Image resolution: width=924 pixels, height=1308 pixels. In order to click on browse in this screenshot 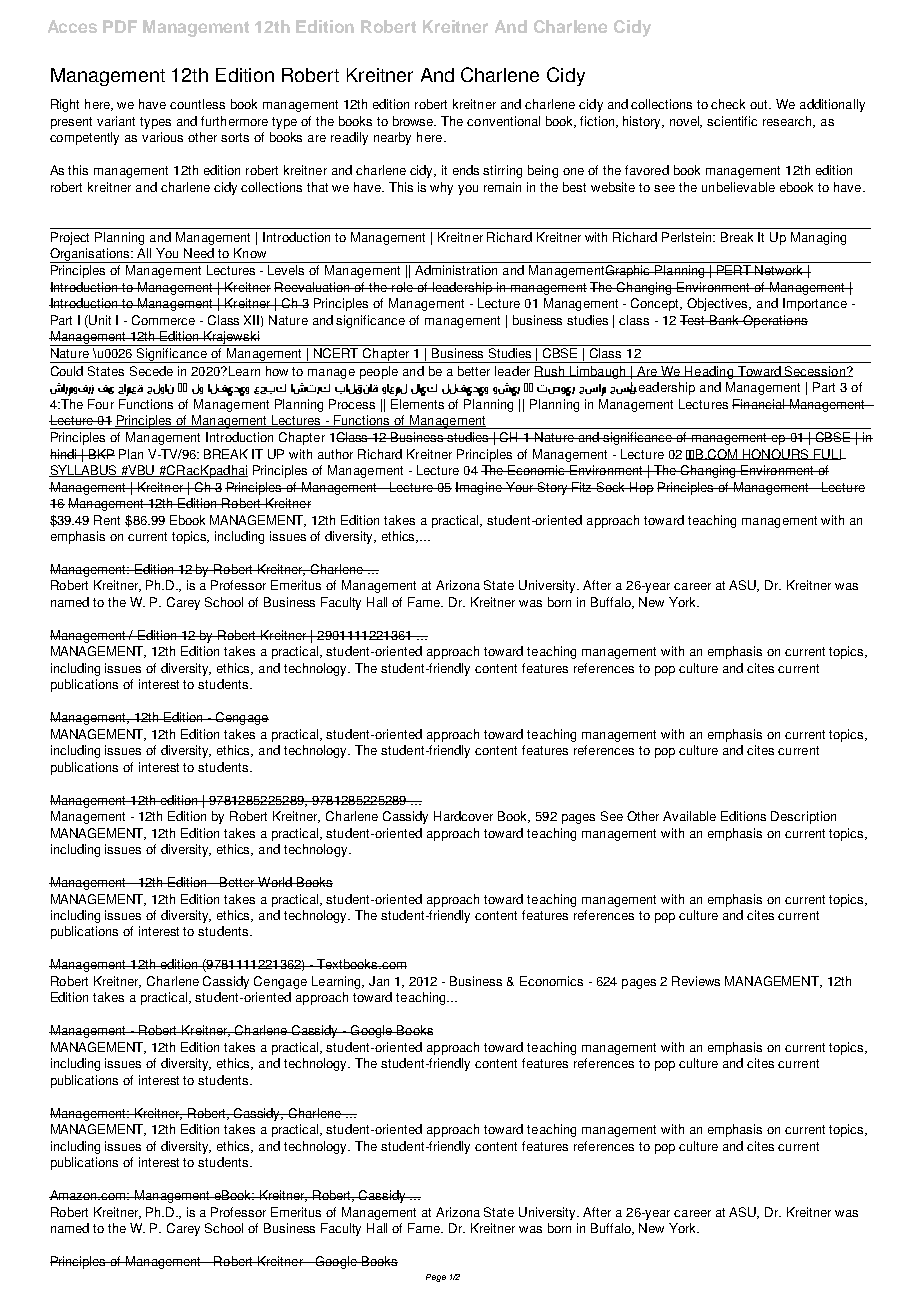, I will do `click(414, 121)`.
